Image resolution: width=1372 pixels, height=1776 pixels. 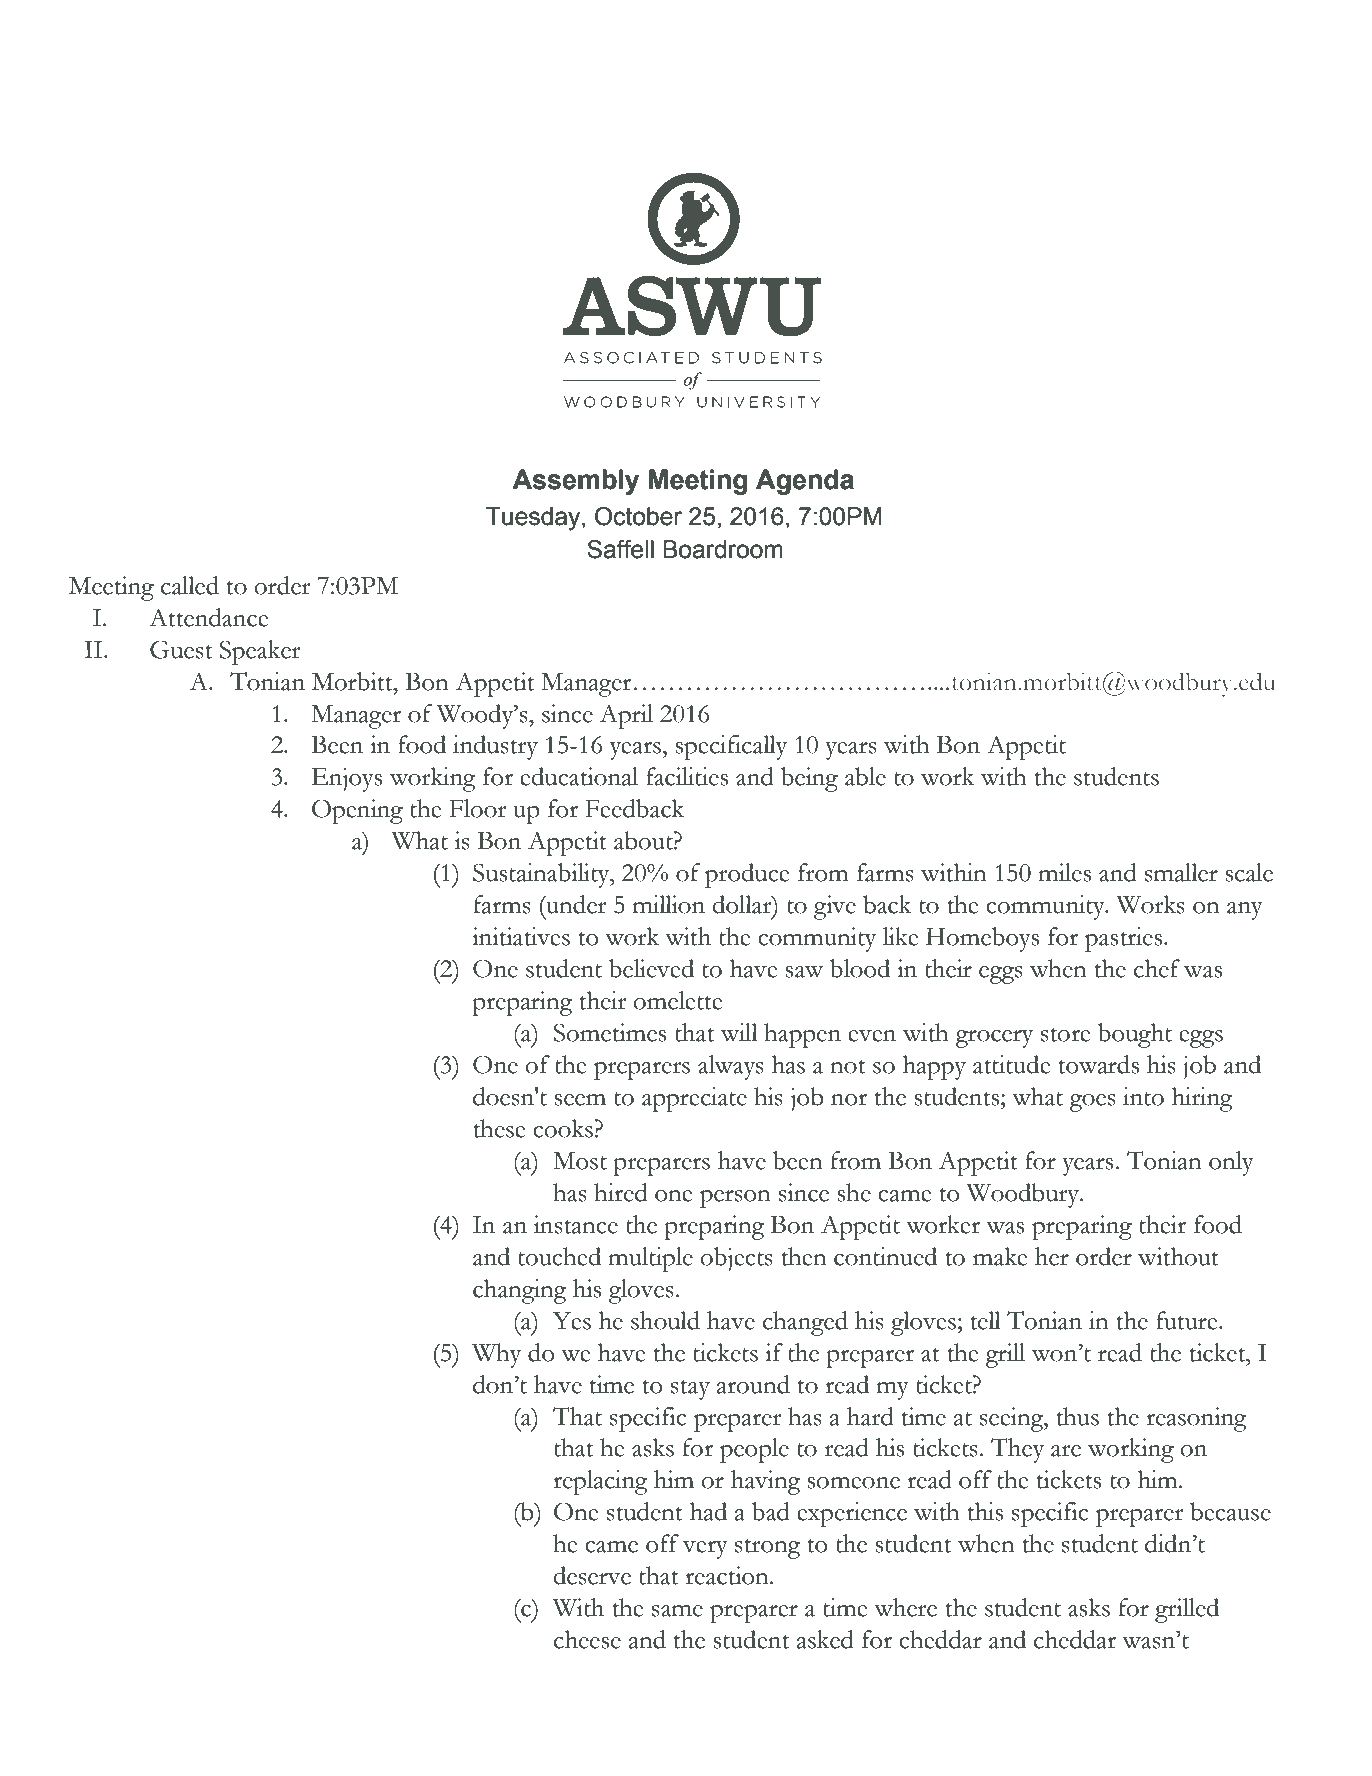 What do you see at coordinates (1098, 1064) in the screenshot?
I see `towards` at bounding box center [1098, 1064].
